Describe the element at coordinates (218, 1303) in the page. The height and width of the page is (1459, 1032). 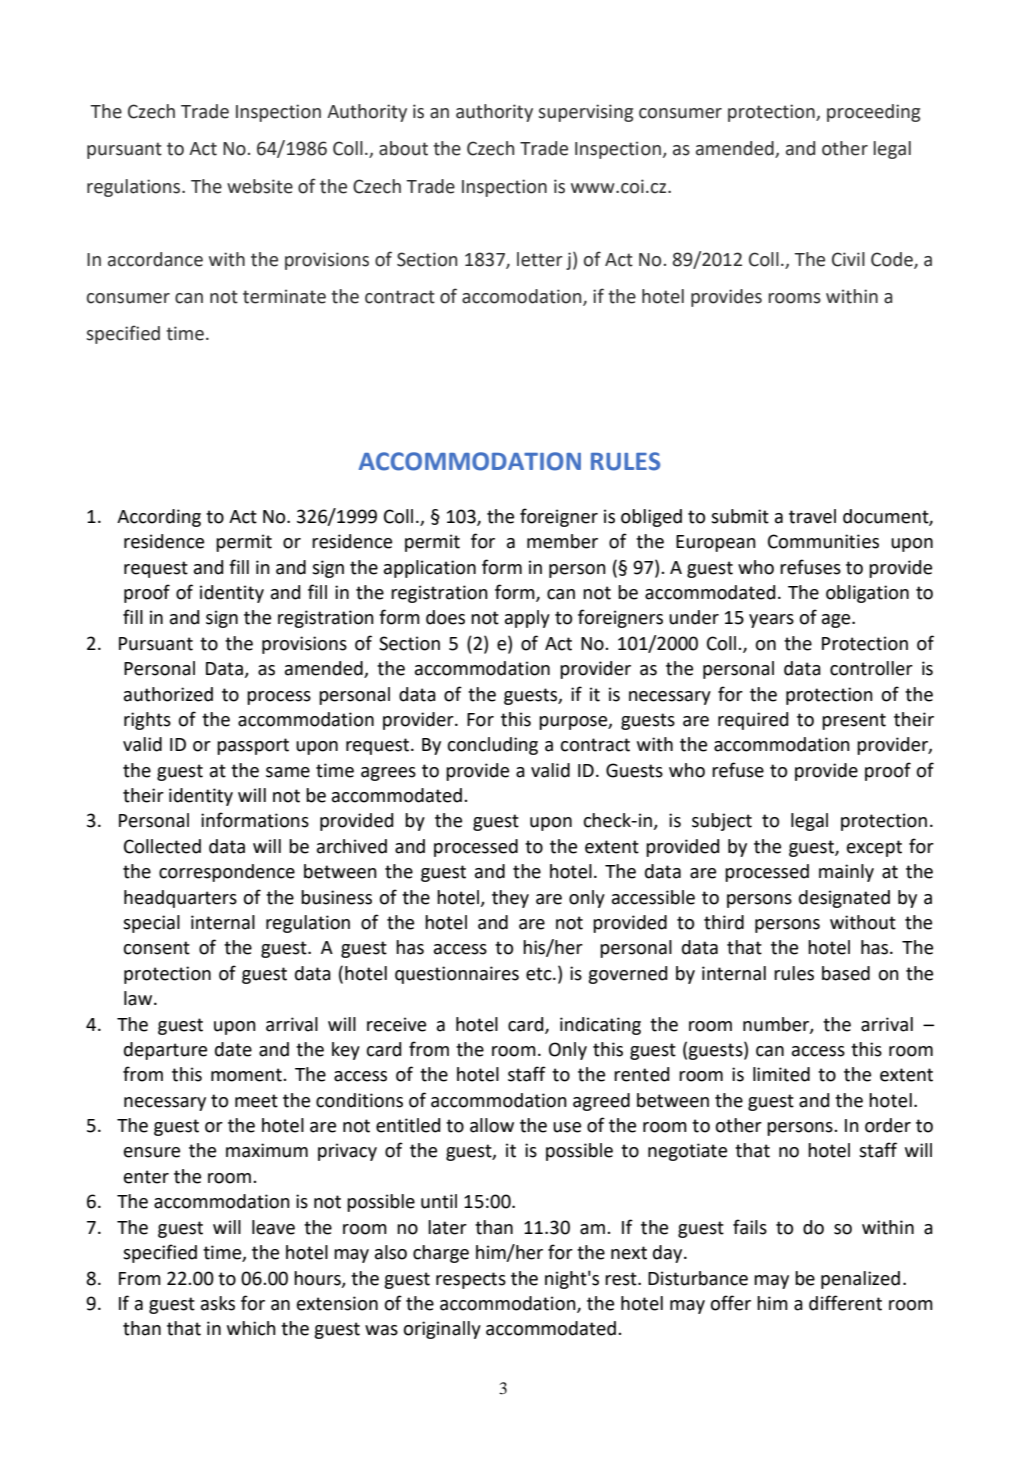
I see `asks` at that location.
